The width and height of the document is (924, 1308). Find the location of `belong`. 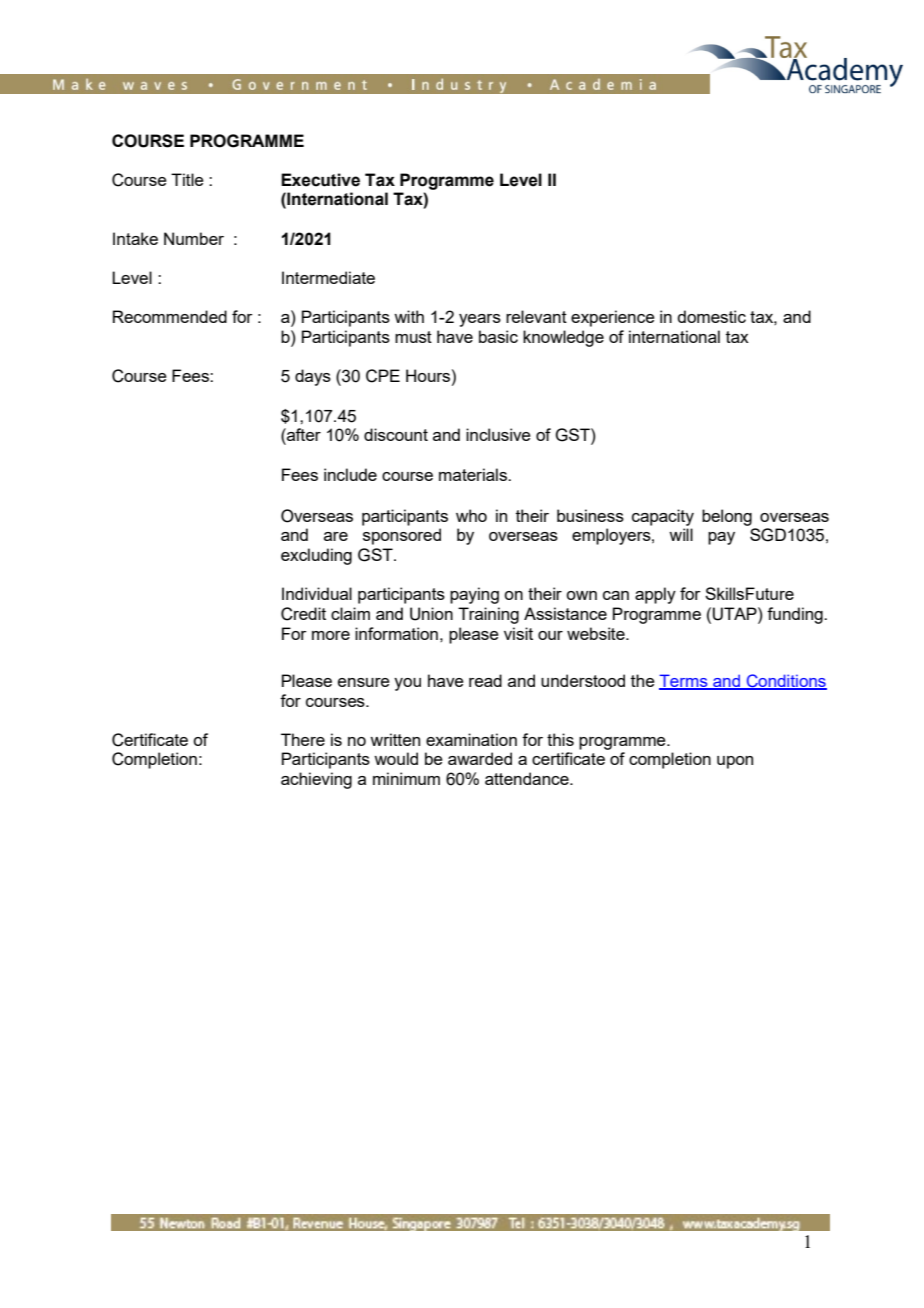

belong is located at coordinates (727, 517).
